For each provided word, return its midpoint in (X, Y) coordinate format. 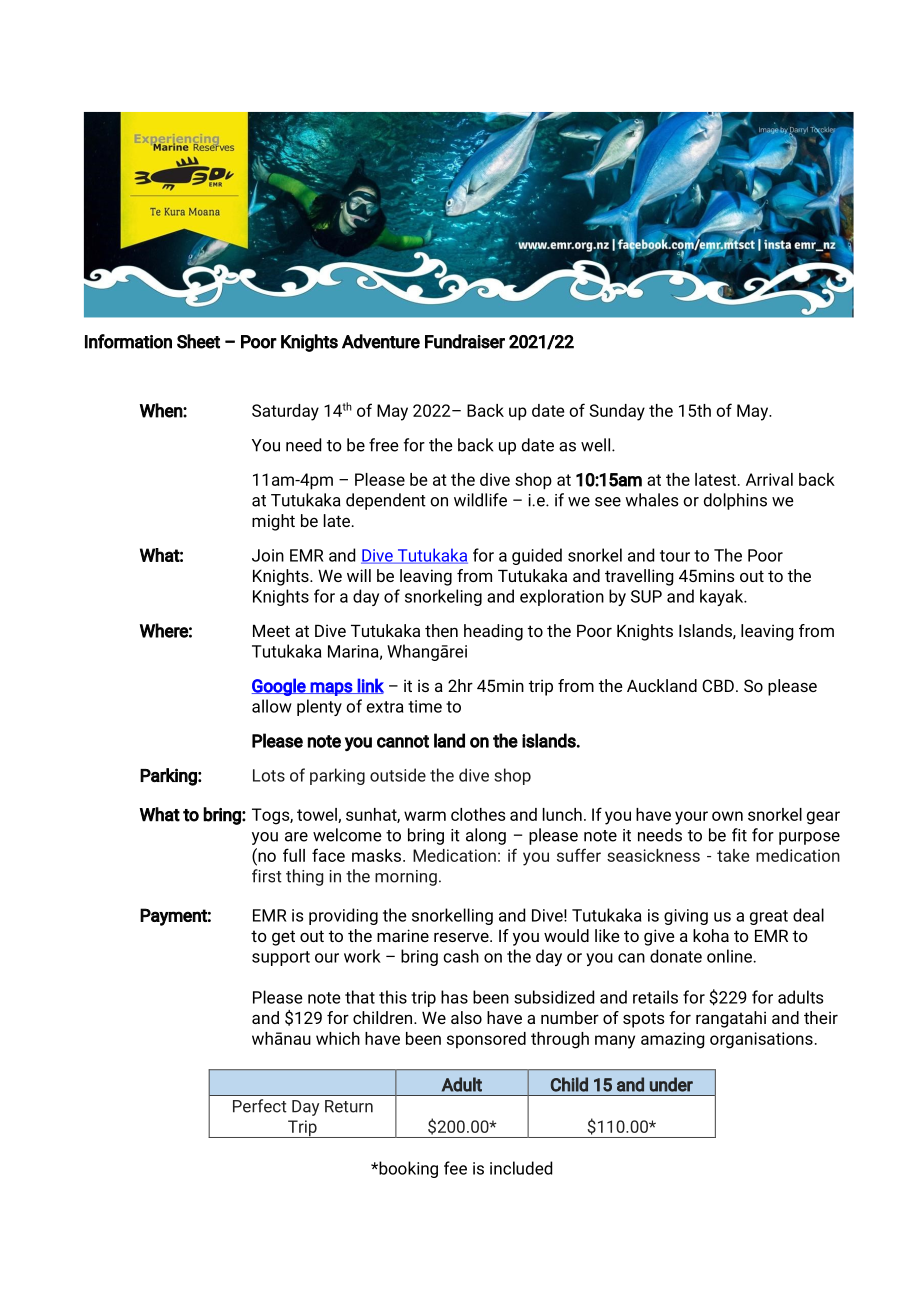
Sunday (617, 412)
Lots (269, 775)
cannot (403, 741)
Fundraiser (465, 341)
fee (455, 1168)
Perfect (260, 1106)
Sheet (198, 341)
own (727, 816)
